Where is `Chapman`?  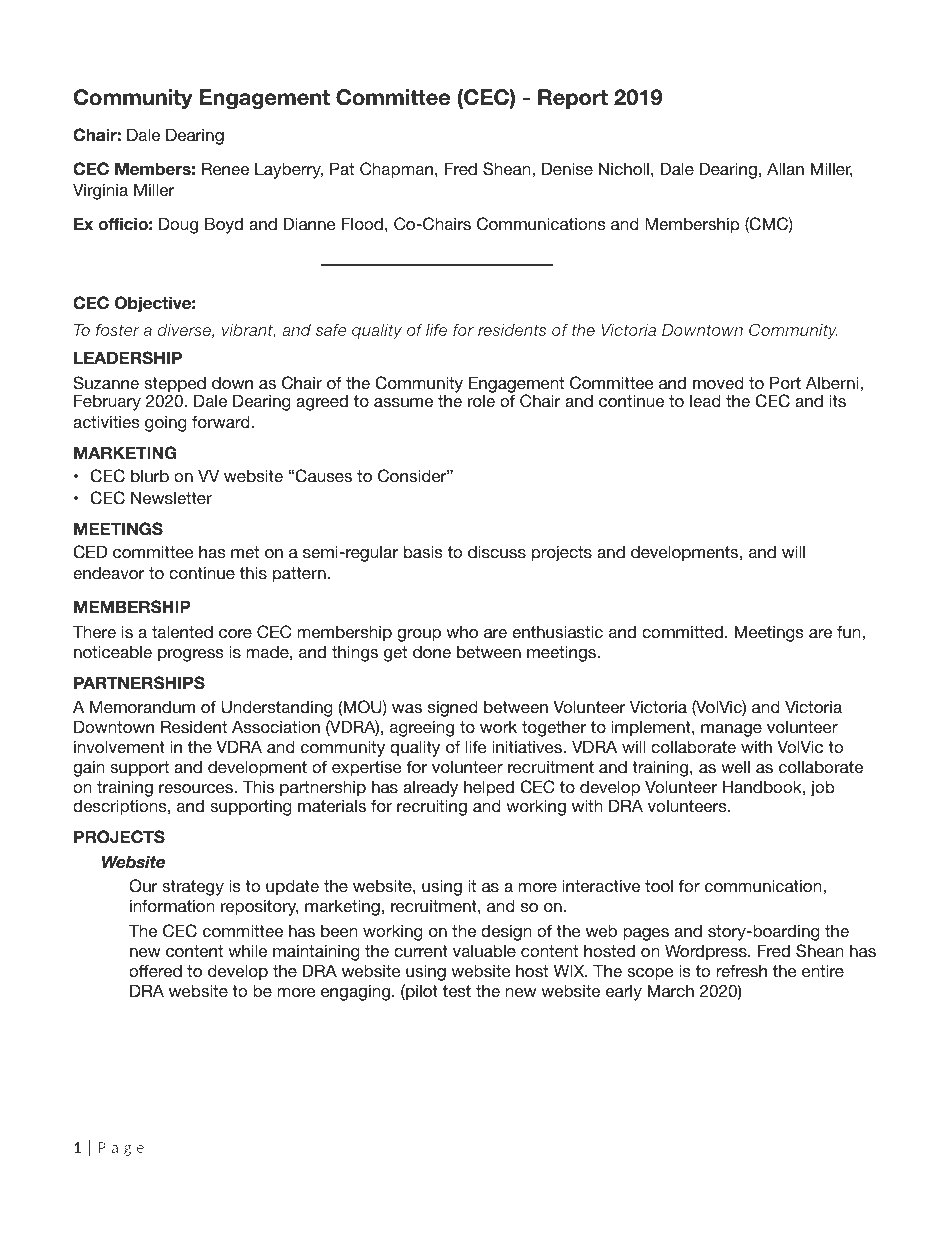 Chapman is located at coordinates (396, 170).
